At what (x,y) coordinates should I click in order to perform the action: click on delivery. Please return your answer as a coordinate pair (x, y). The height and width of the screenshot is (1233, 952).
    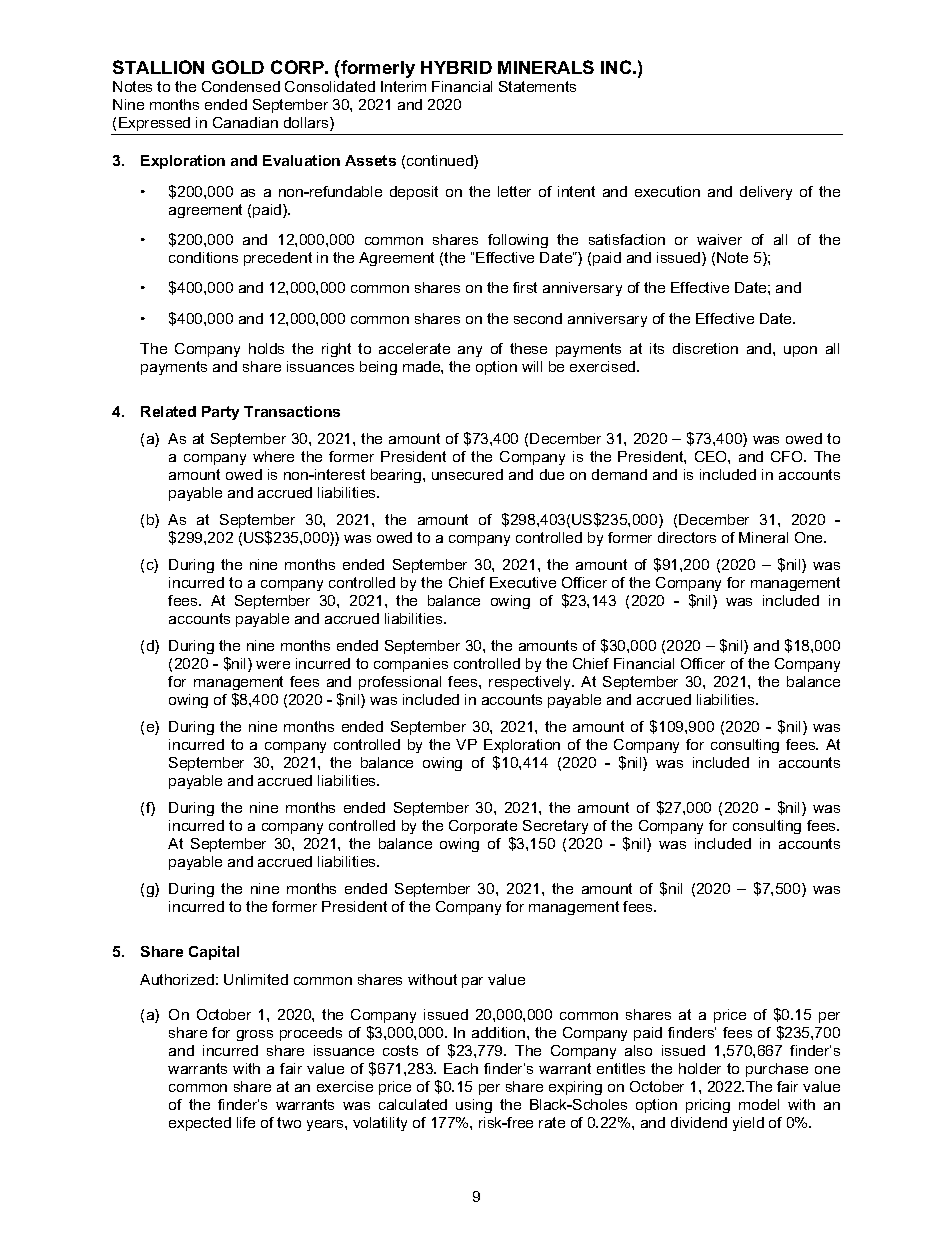
    Looking at the image, I should click on (766, 193).
